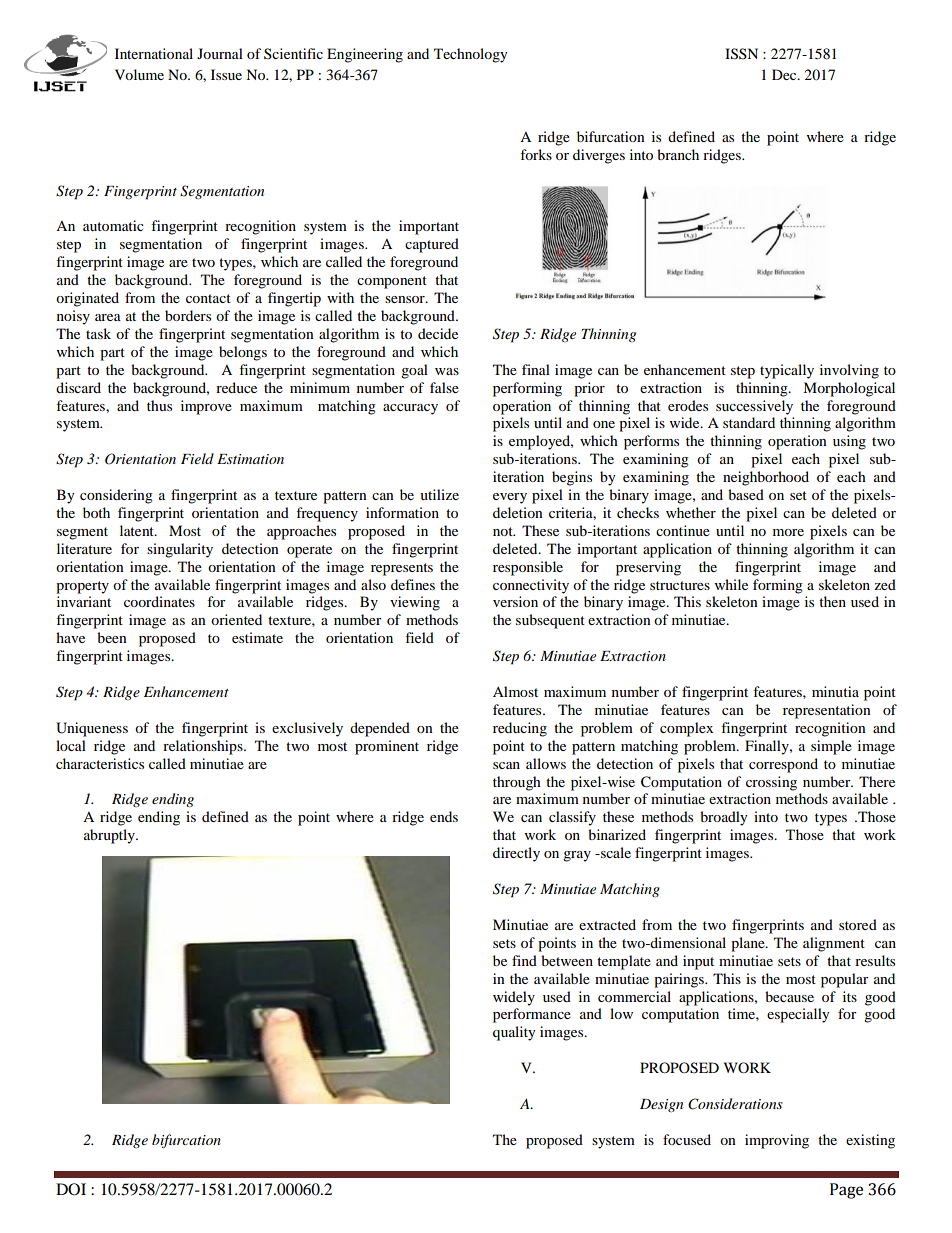  Describe the element at coordinates (515, 601) in the screenshot. I see `version` at that location.
